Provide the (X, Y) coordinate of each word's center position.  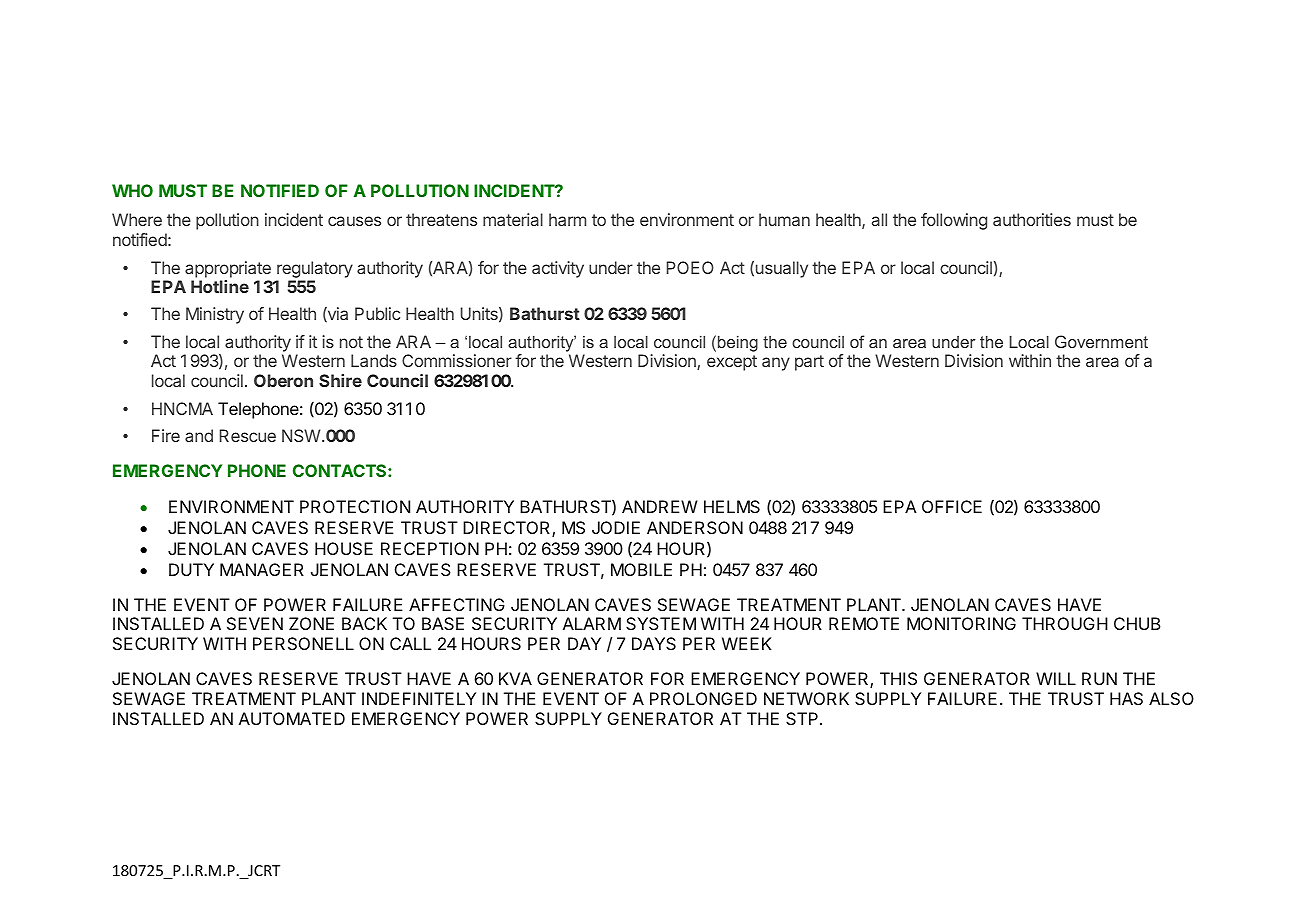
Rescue (248, 435)
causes (354, 221)
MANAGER (262, 569)
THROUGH (1065, 623)
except (732, 363)
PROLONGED (703, 698)
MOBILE (641, 569)
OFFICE (952, 506)
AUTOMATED (292, 718)
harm (567, 219)
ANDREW (659, 506)
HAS (1126, 698)
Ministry (215, 315)
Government (1101, 341)
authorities (1032, 219)
